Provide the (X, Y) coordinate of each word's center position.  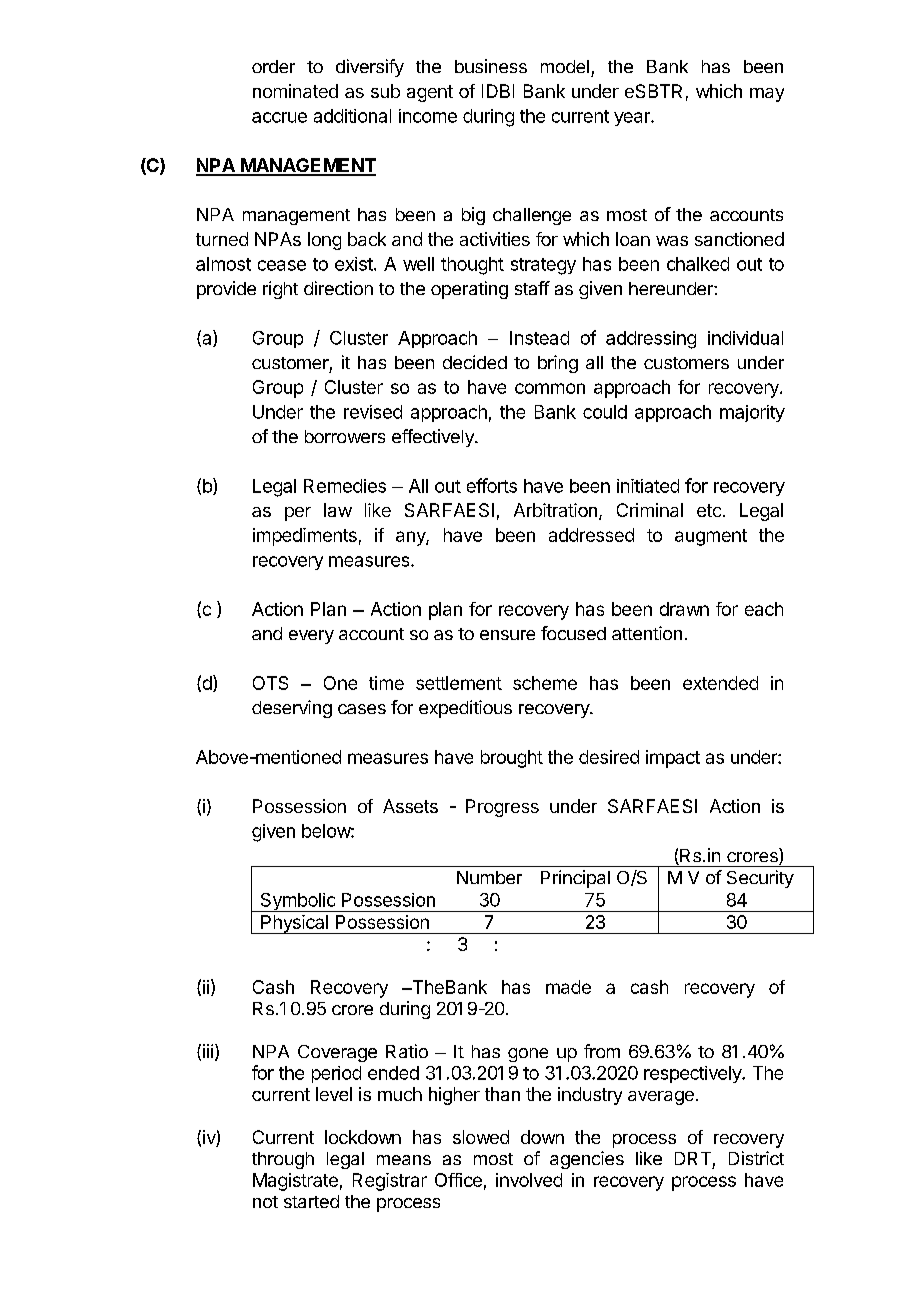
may (767, 95)
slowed (481, 1137)
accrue (279, 117)
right (280, 290)
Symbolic (298, 902)
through (283, 1160)
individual (745, 338)
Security (760, 879)
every (311, 637)
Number (489, 877)
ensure (507, 635)
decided (475, 362)
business (491, 66)
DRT (693, 1158)
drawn (684, 609)
